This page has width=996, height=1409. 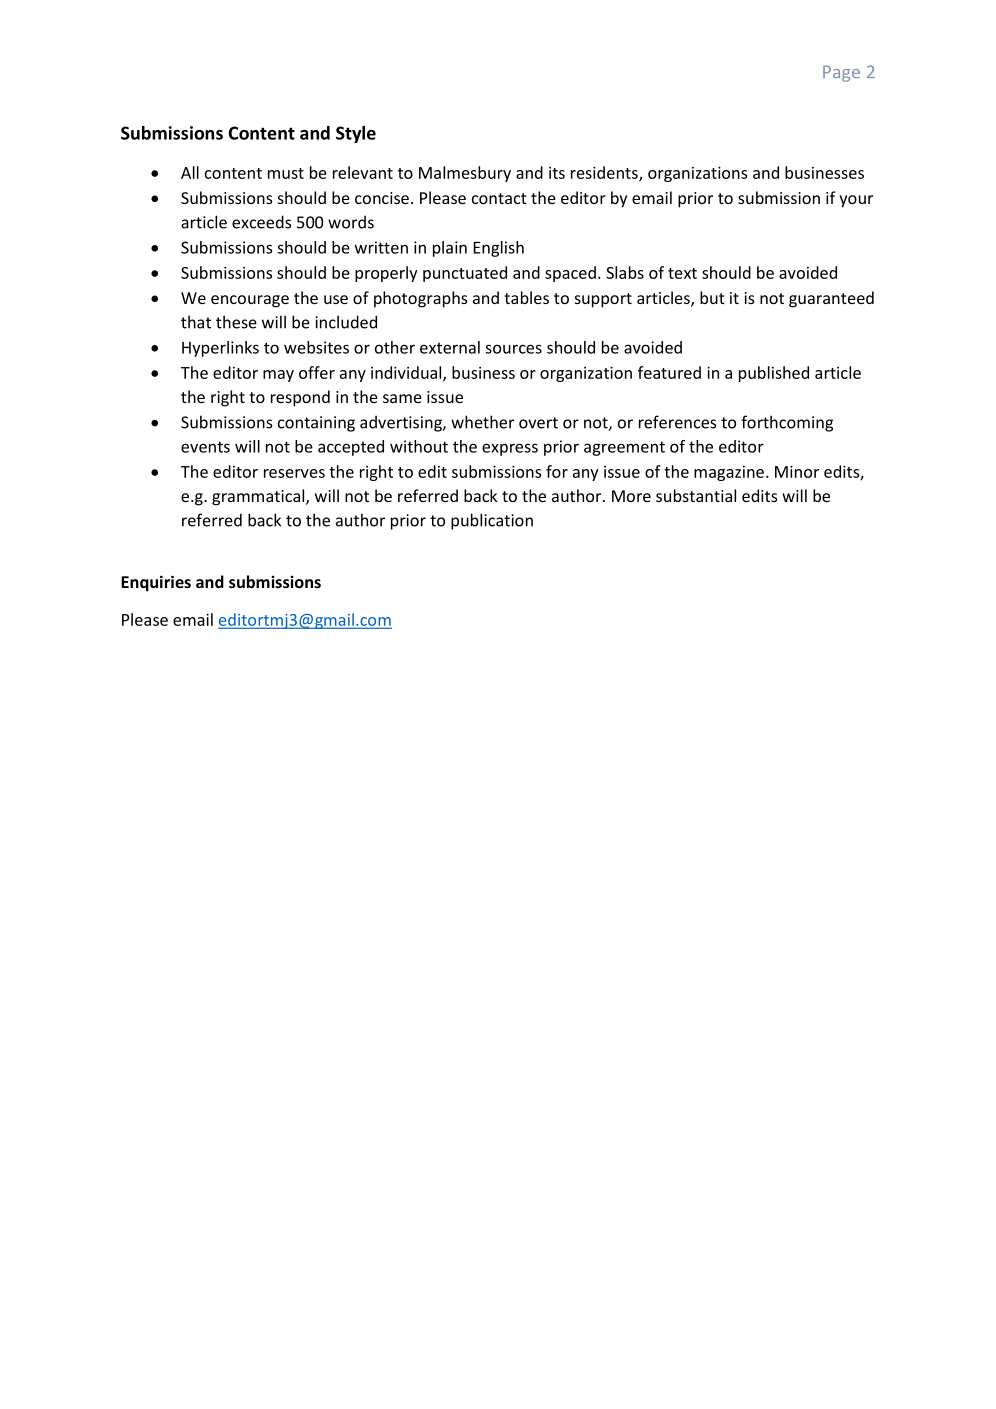 I want to click on but, so click(x=712, y=297).
